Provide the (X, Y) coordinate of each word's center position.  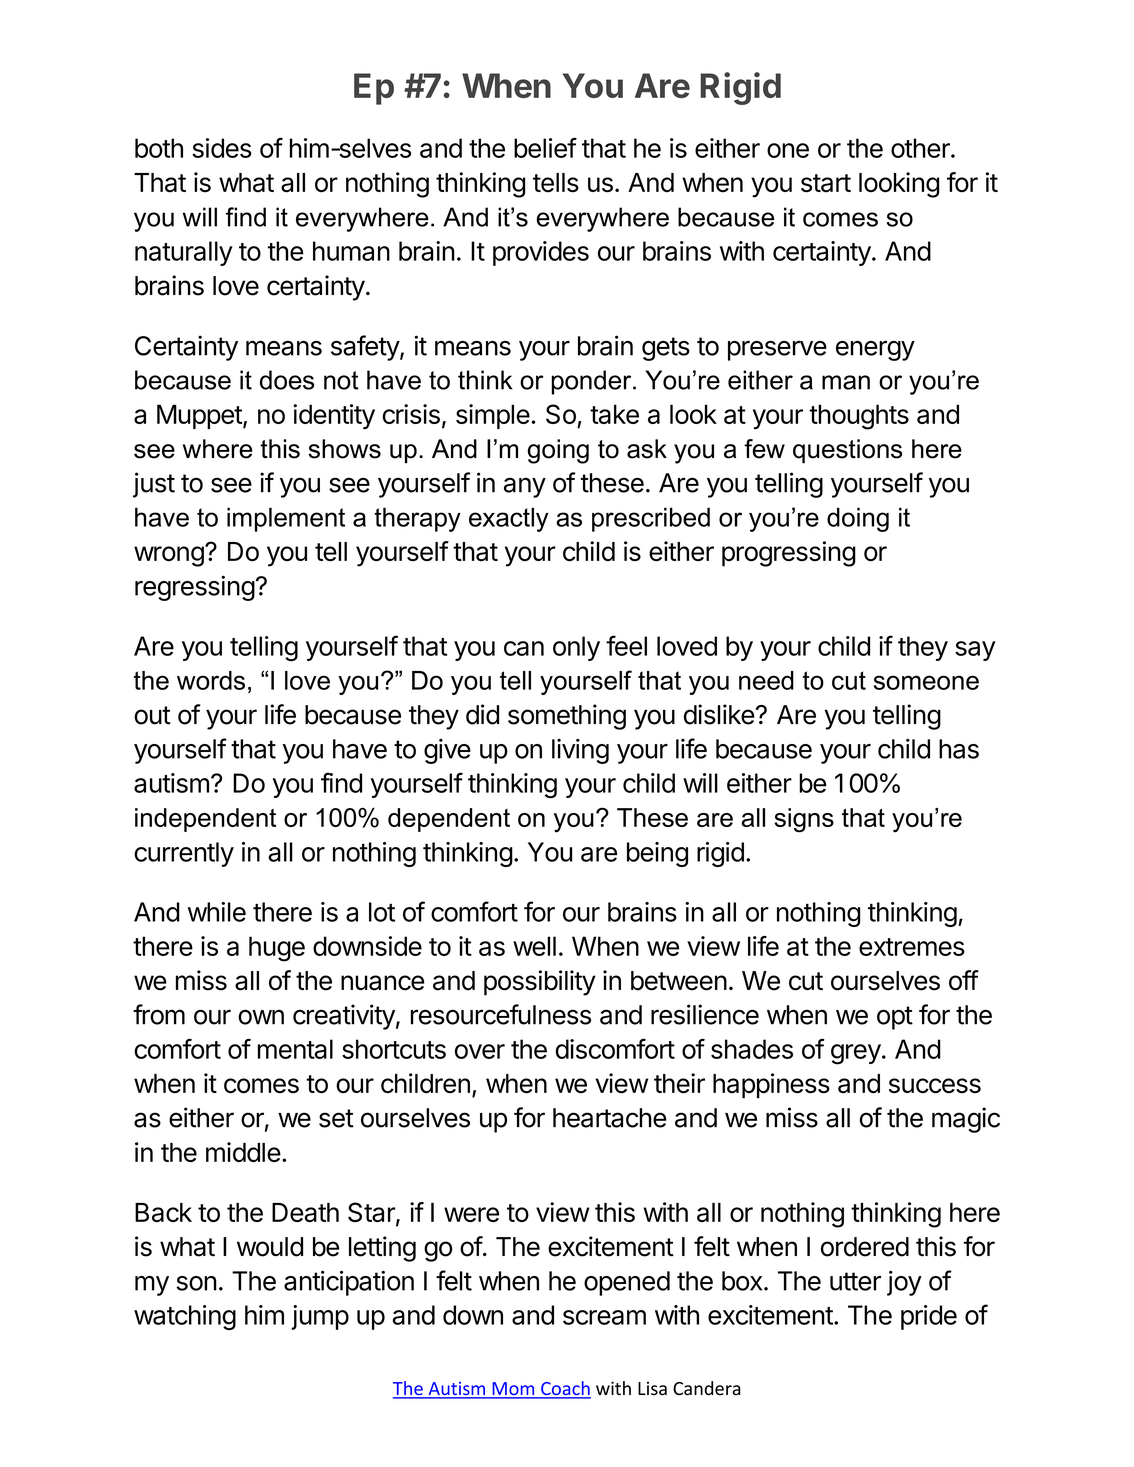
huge (277, 949)
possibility (540, 983)
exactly (509, 519)
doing (858, 519)
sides (222, 148)
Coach (565, 1389)
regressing (195, 588)
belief (545, 147)
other (921, 148)
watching (185, 1317)
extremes (912, 947)
